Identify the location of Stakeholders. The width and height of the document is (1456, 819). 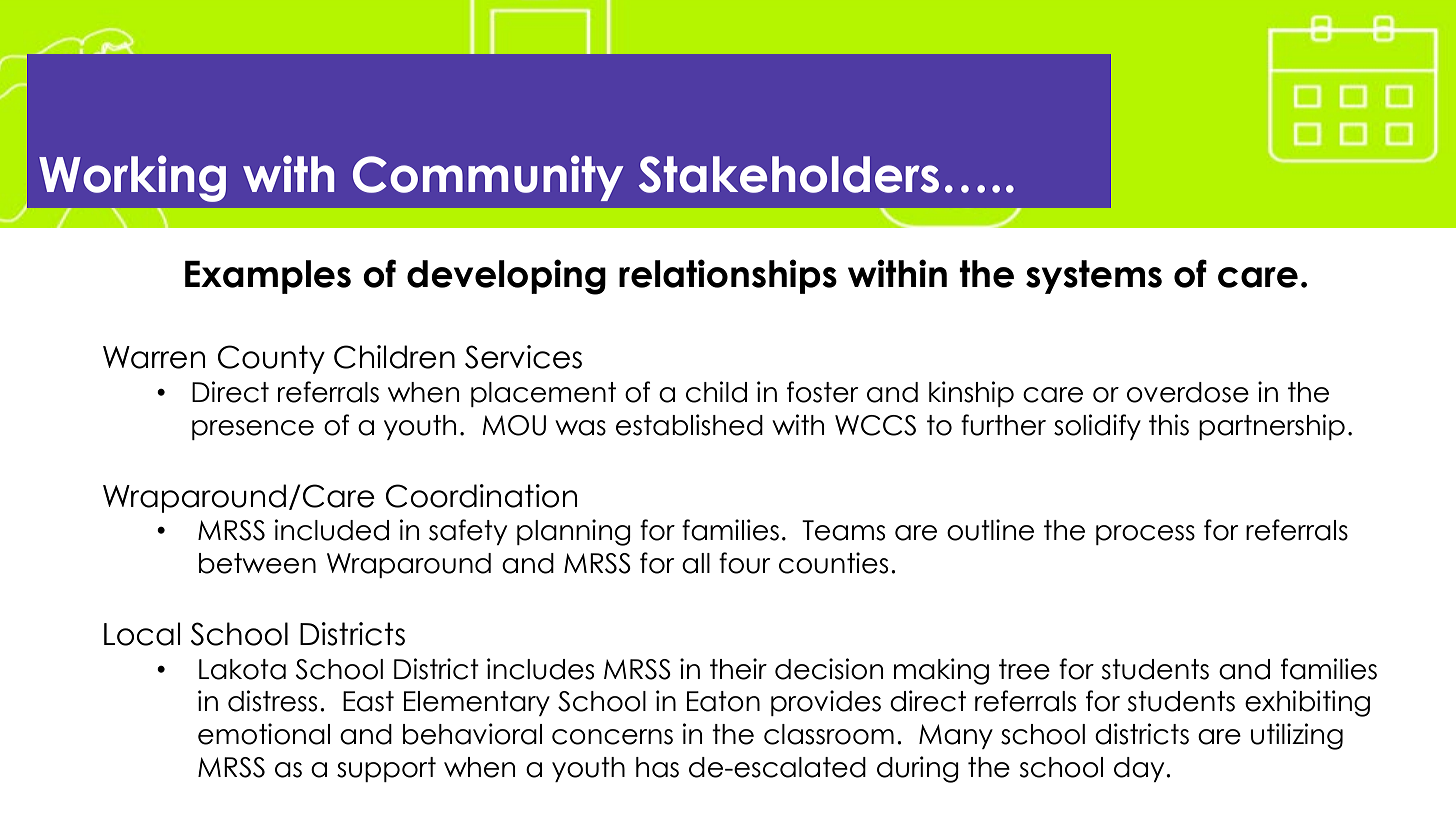
(789, 174).
